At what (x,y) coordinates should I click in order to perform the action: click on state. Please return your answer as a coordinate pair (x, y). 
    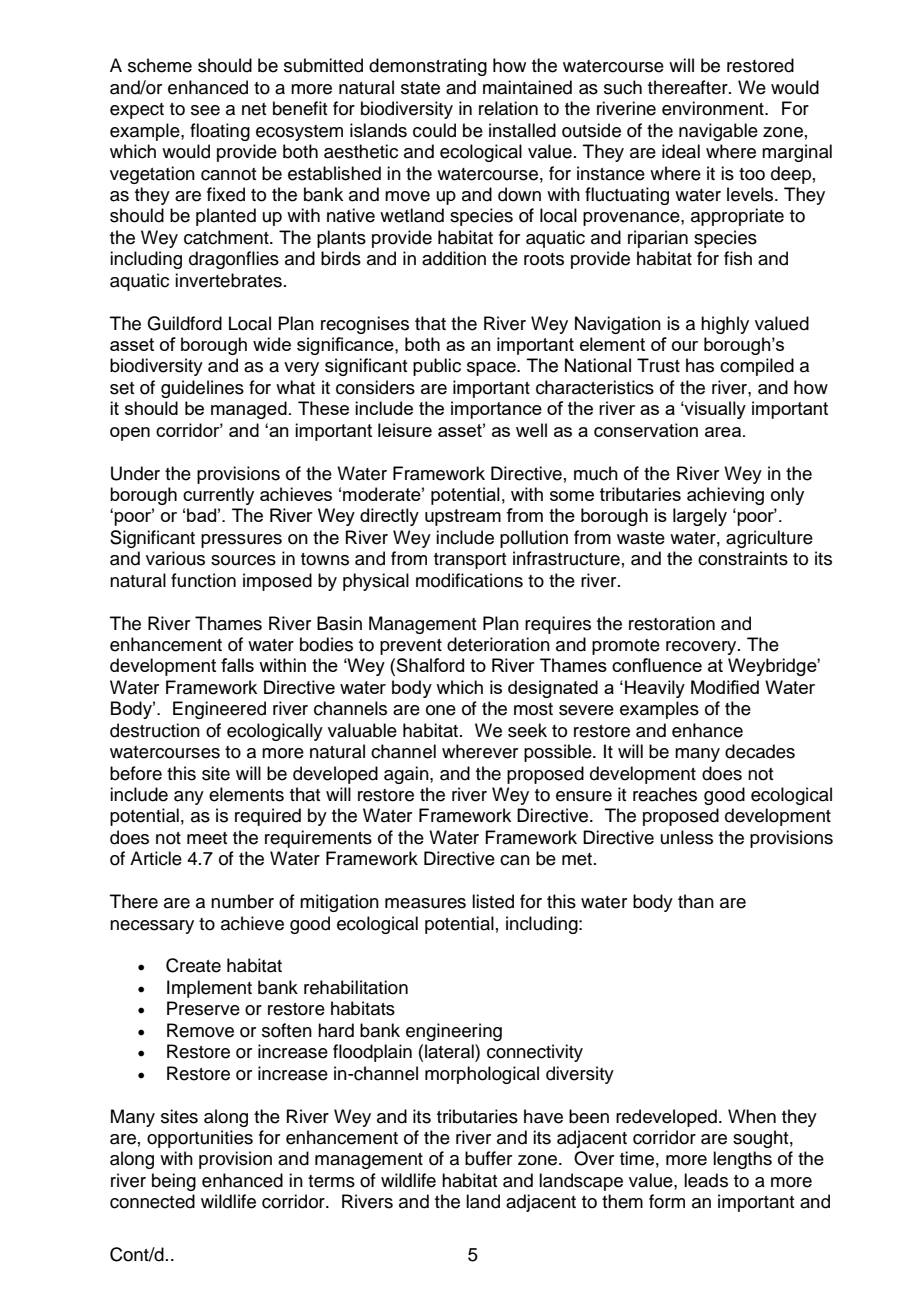
    Looking at the image, I should click on (420, 88).
